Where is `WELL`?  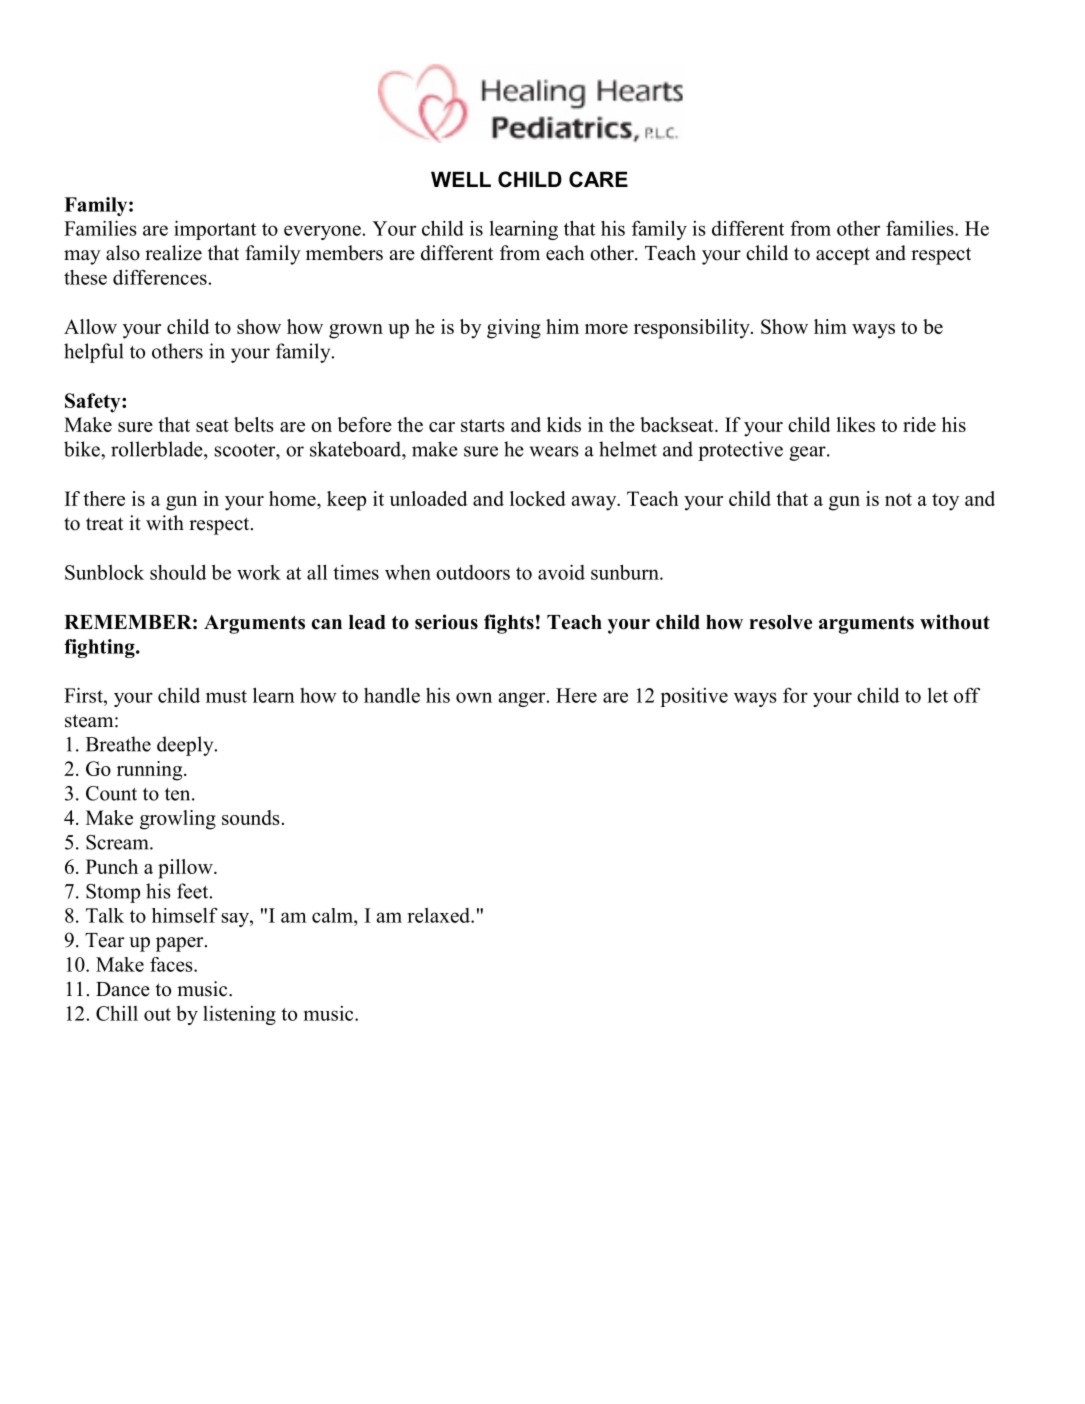 WELL is located at coordinates (461, 179).
